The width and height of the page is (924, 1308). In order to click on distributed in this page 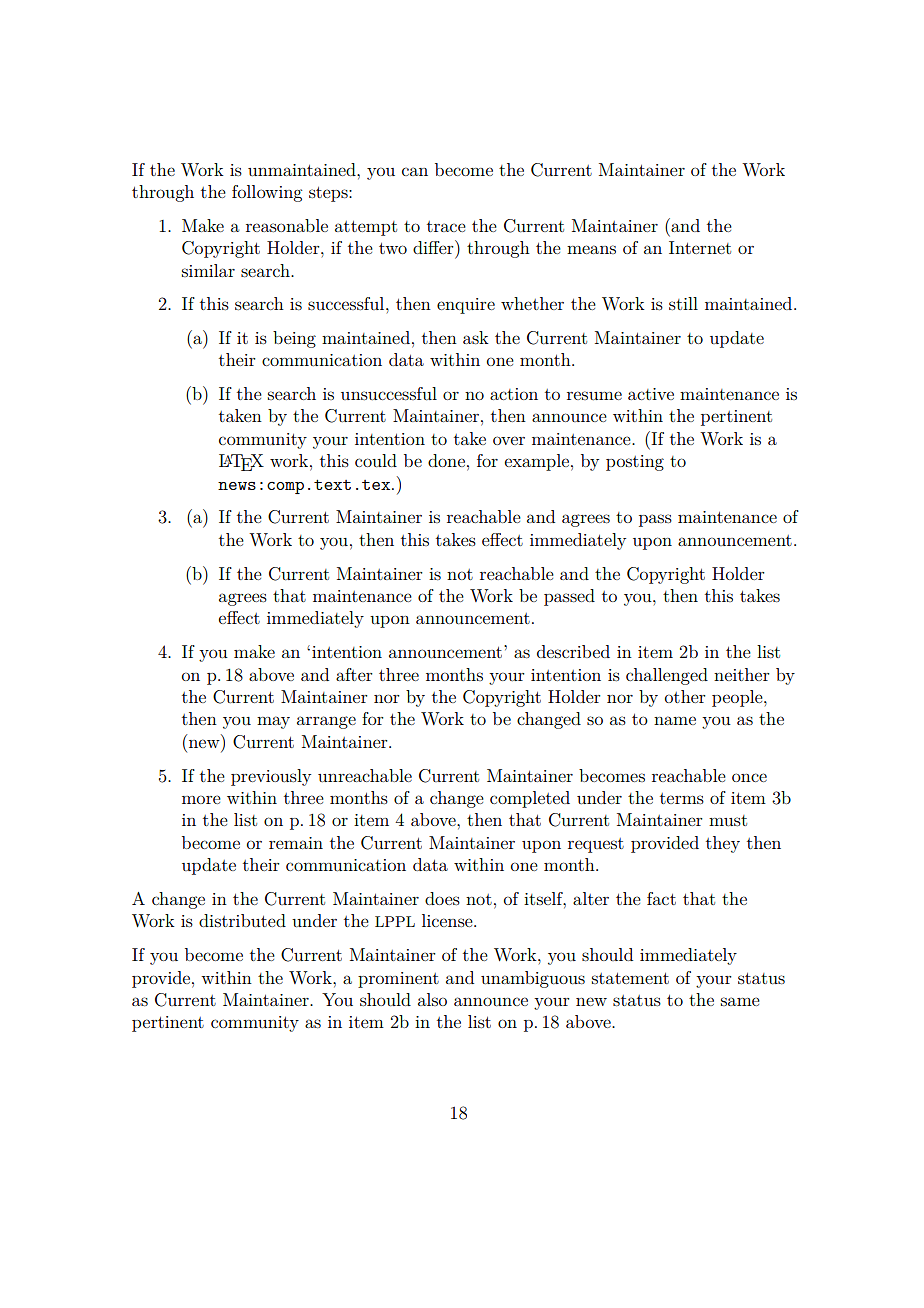, I will do `click(242, 920)`.
